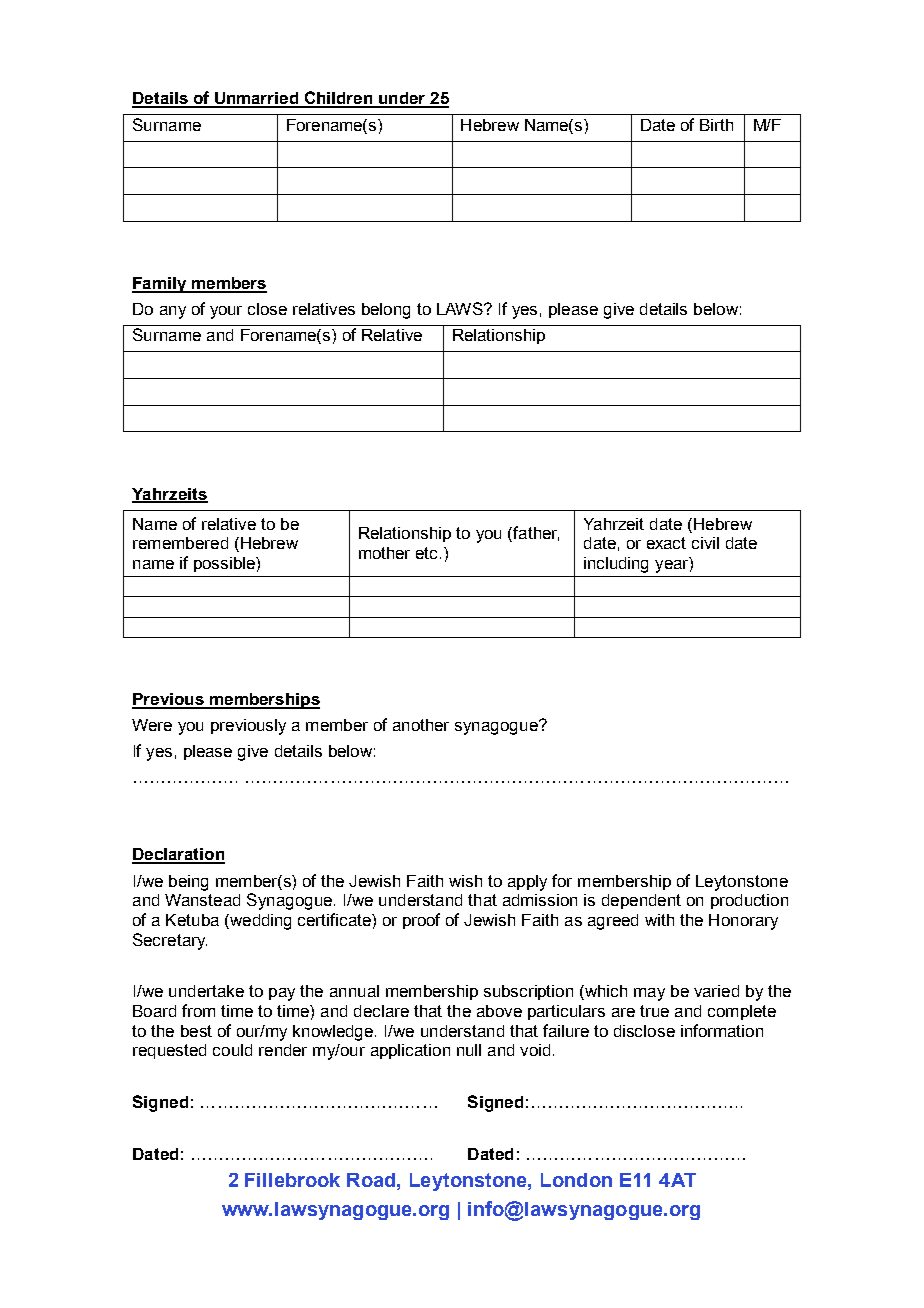 The height and width of the screenshot is (1308, 924). What do you see at coordinates (178, 855) in the screenshot?
I see `Declaration` at bounding box center [178, 855].
